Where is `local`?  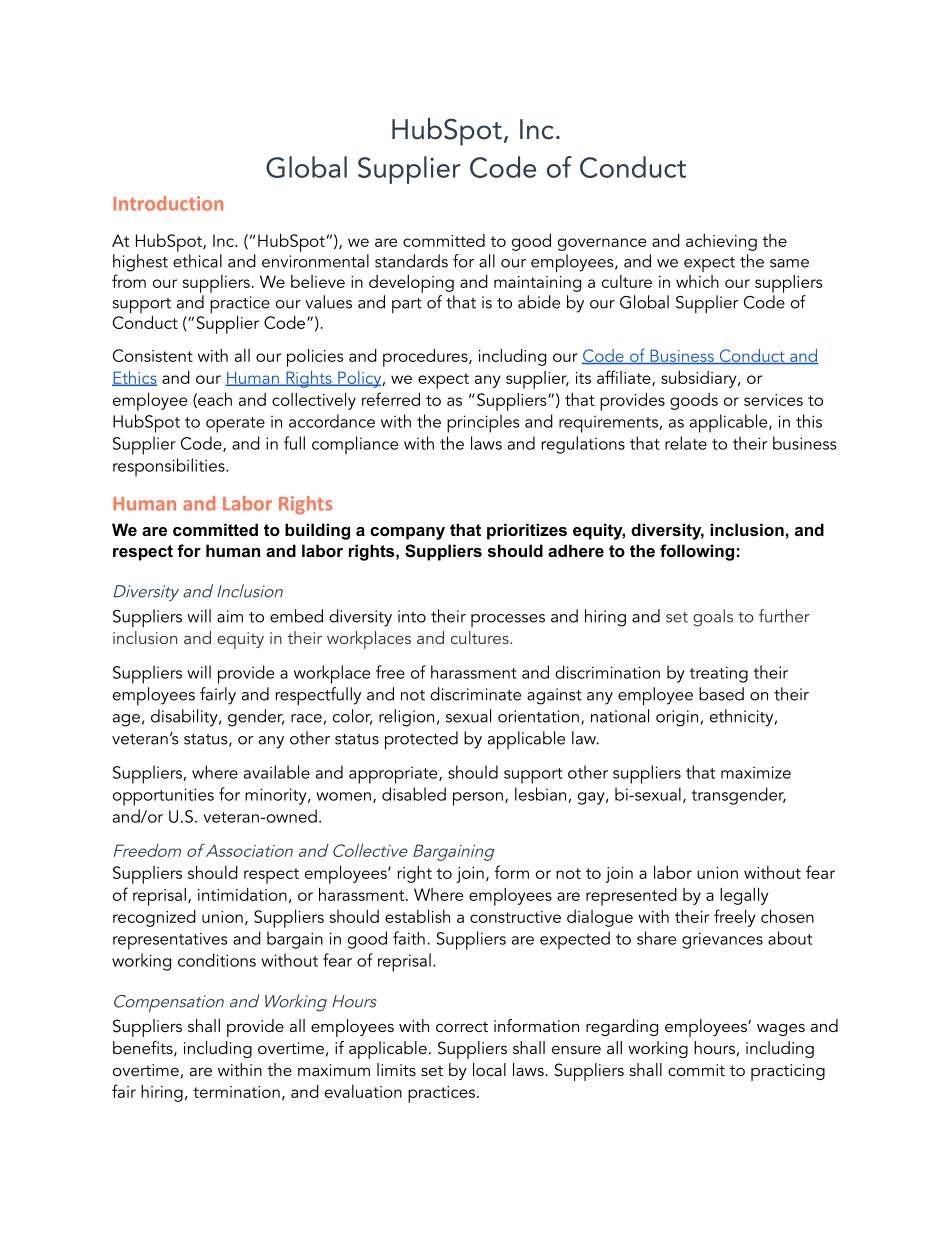
local is located at coordinates (489, 1069).
